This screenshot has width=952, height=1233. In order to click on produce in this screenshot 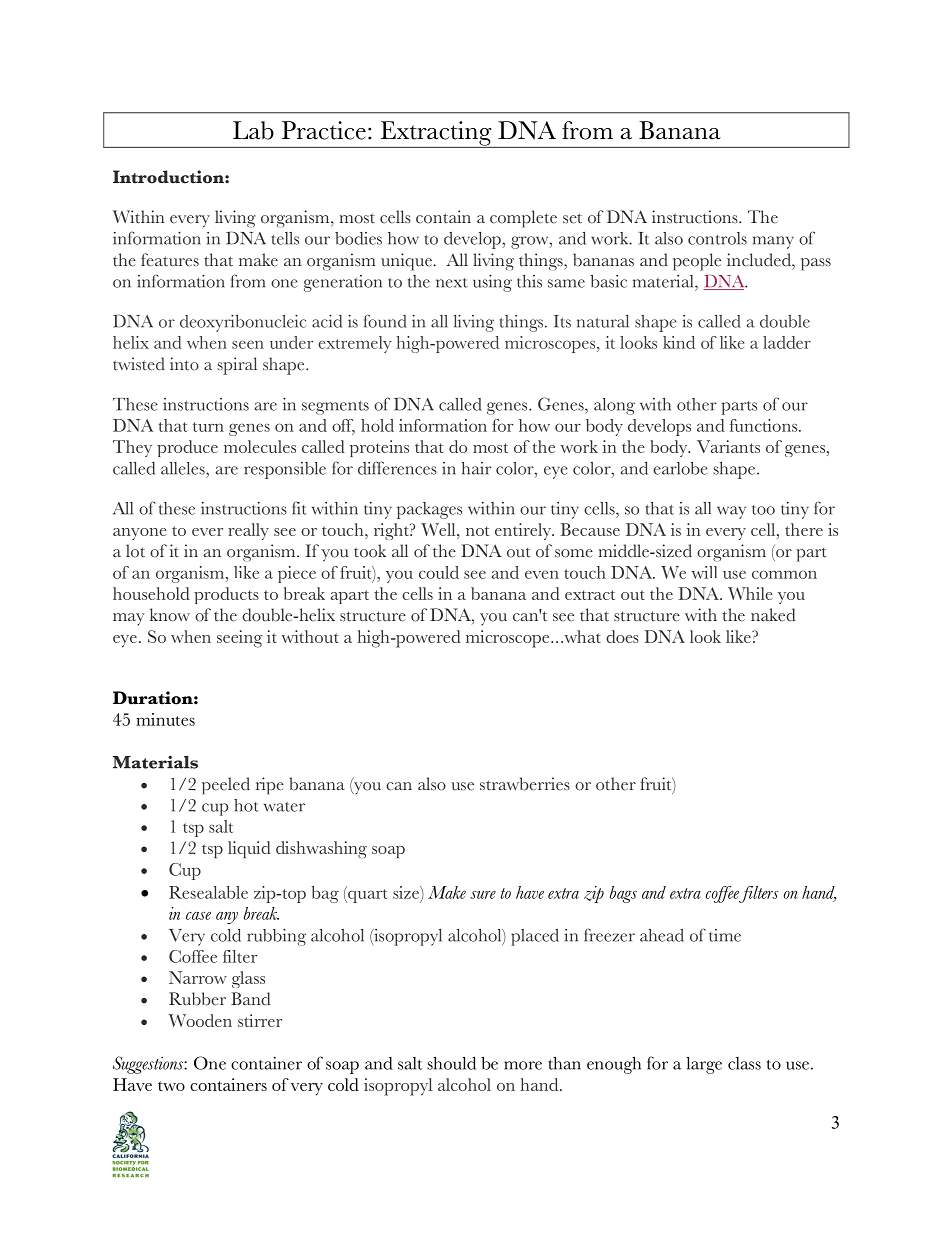, I will do `click(187, 448)`.
